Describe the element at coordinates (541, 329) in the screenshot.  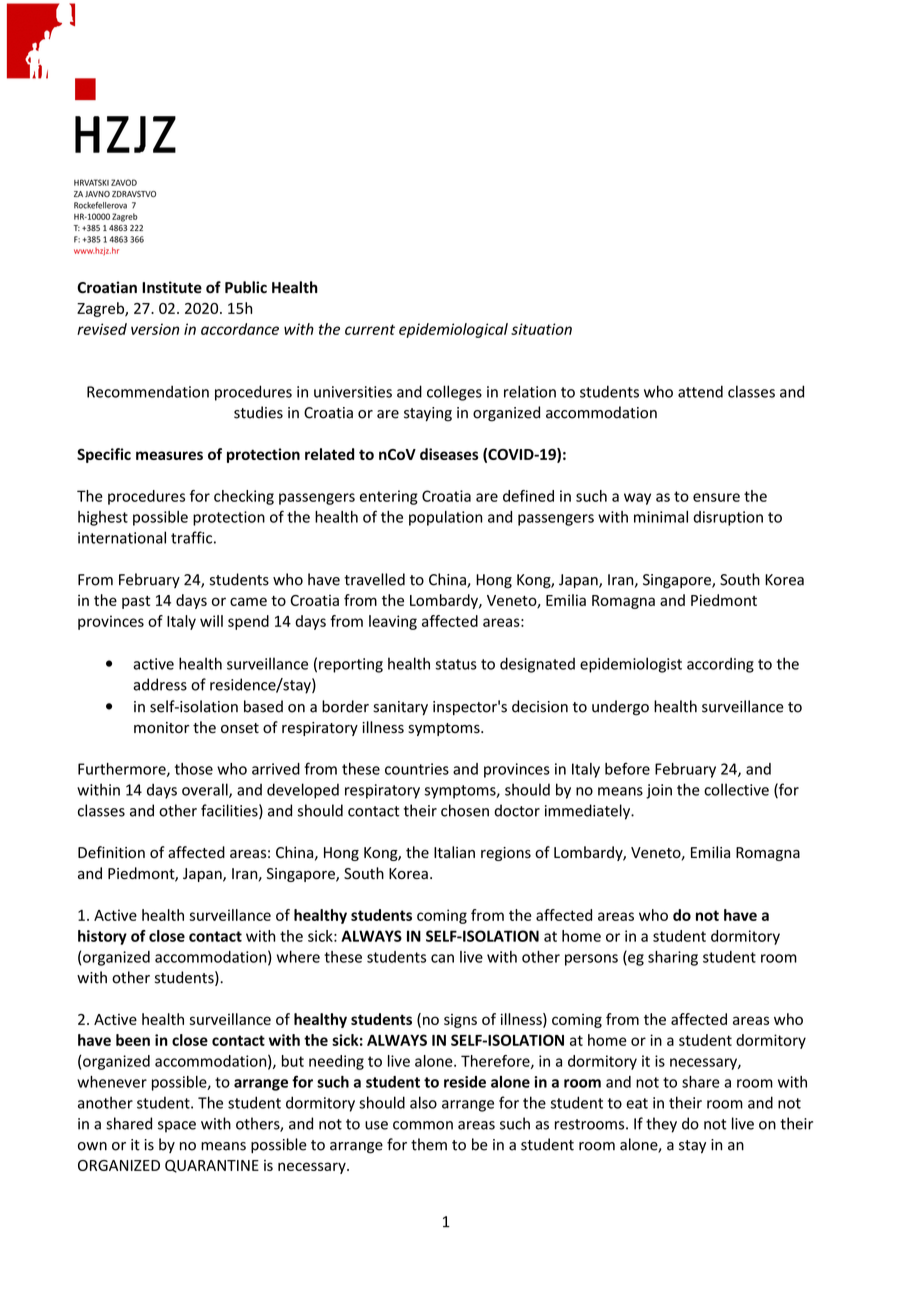
I see `situation` at that location.
